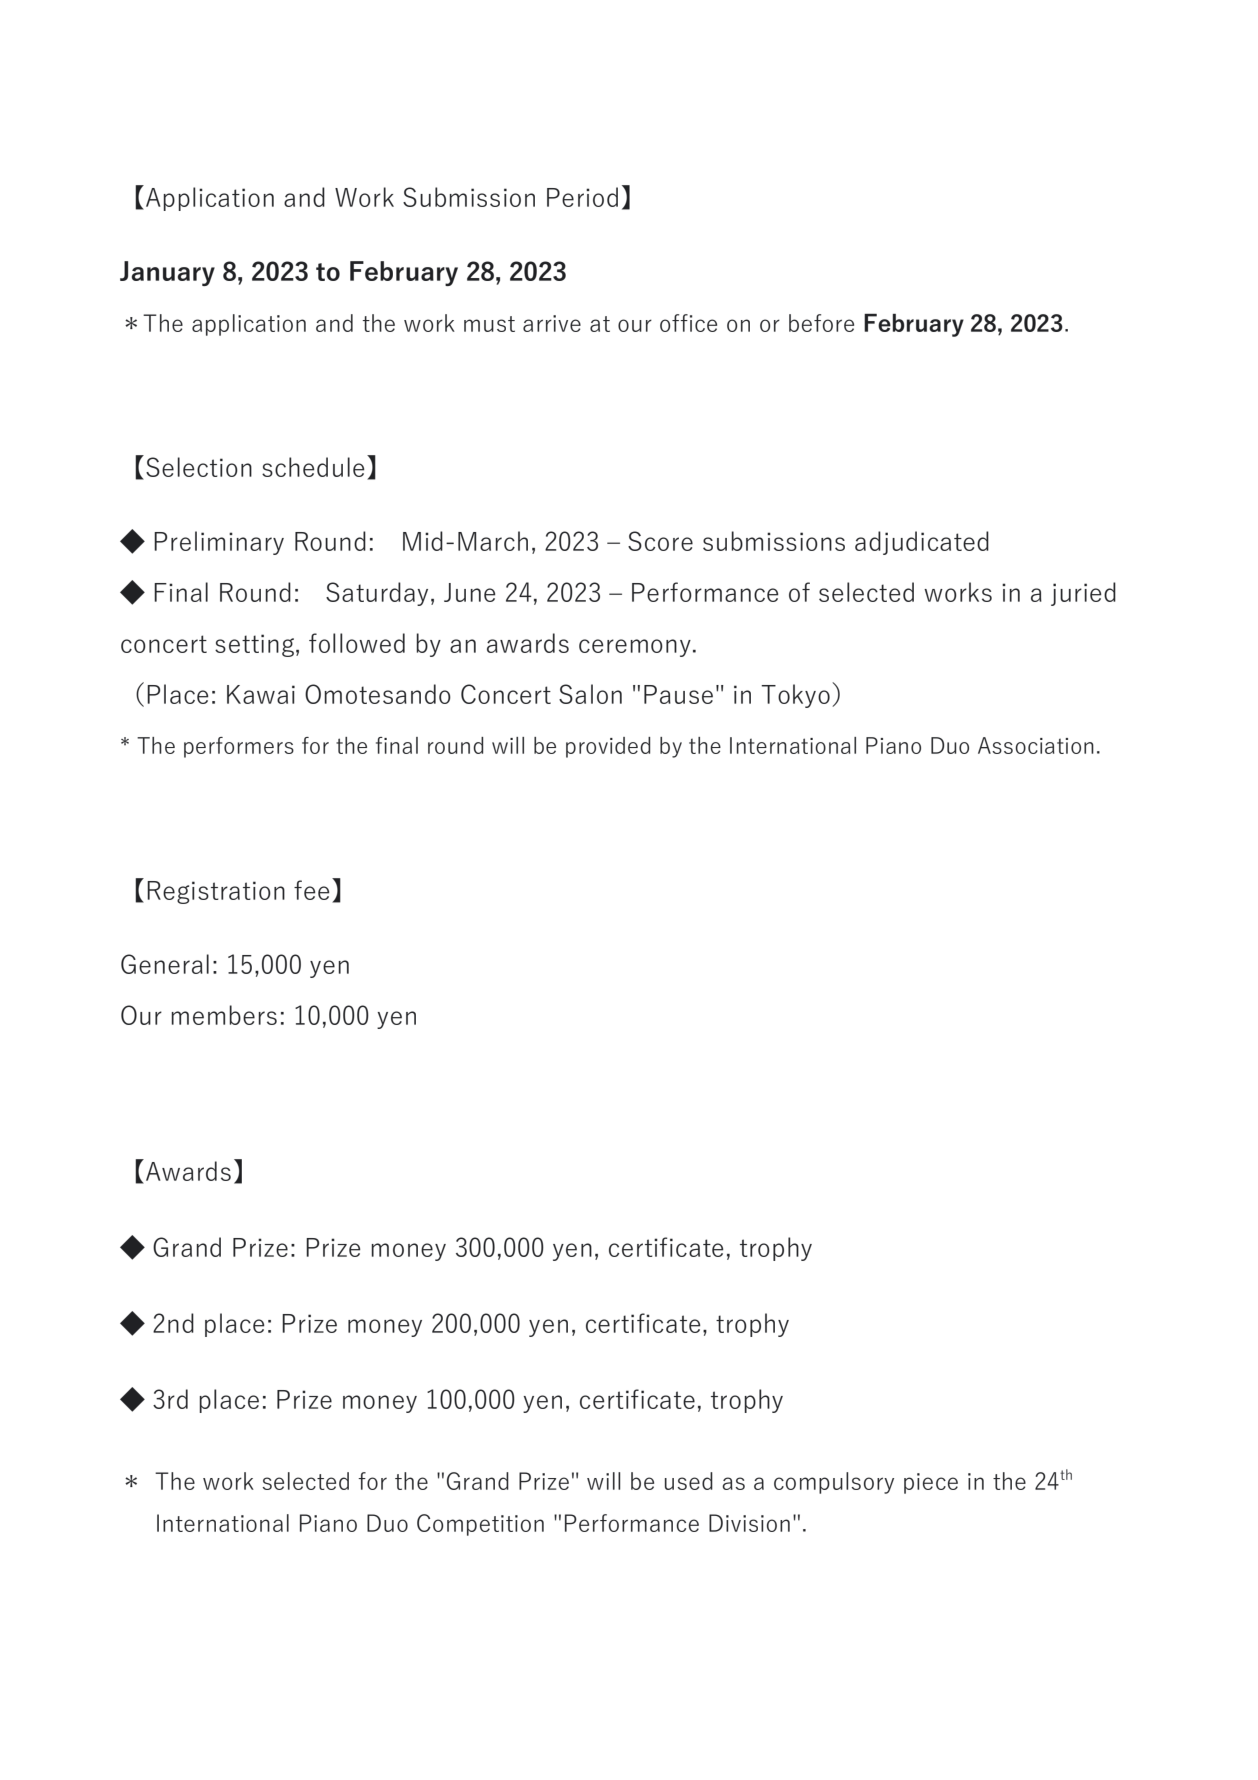 This image has height=1780, width=1258. What do you see at coordinates (1036, 745) in the image?
I see `Association` at bounding box center [1036, 745].
